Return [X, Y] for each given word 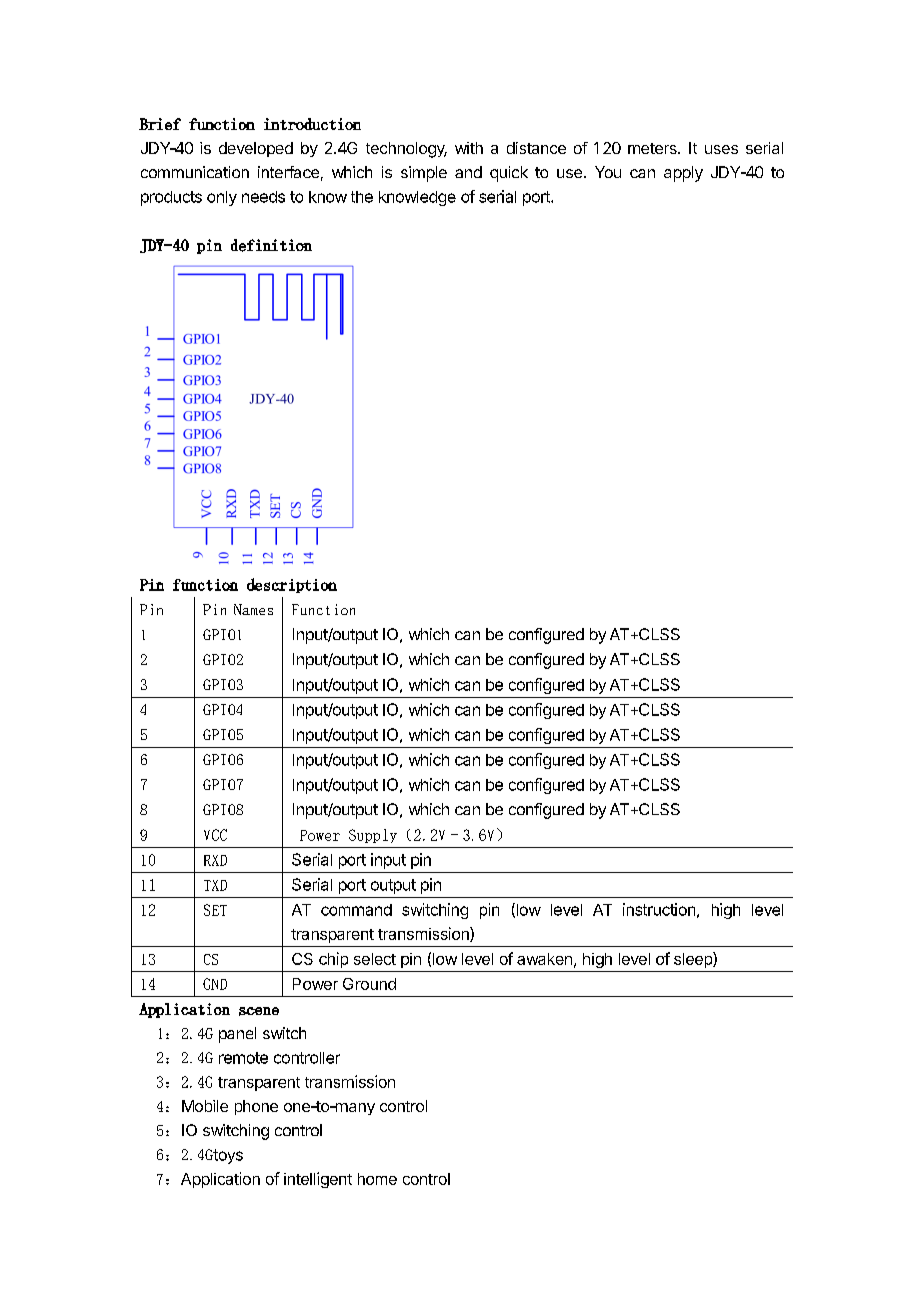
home [377, 1179]
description [292, 585]
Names [253, 609]
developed [256, 149]
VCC [215, 835]
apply [683, 174]
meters [653, 148]
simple [424, 174]
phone [256, 1107]
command [356, 910]
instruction [659, 909]
